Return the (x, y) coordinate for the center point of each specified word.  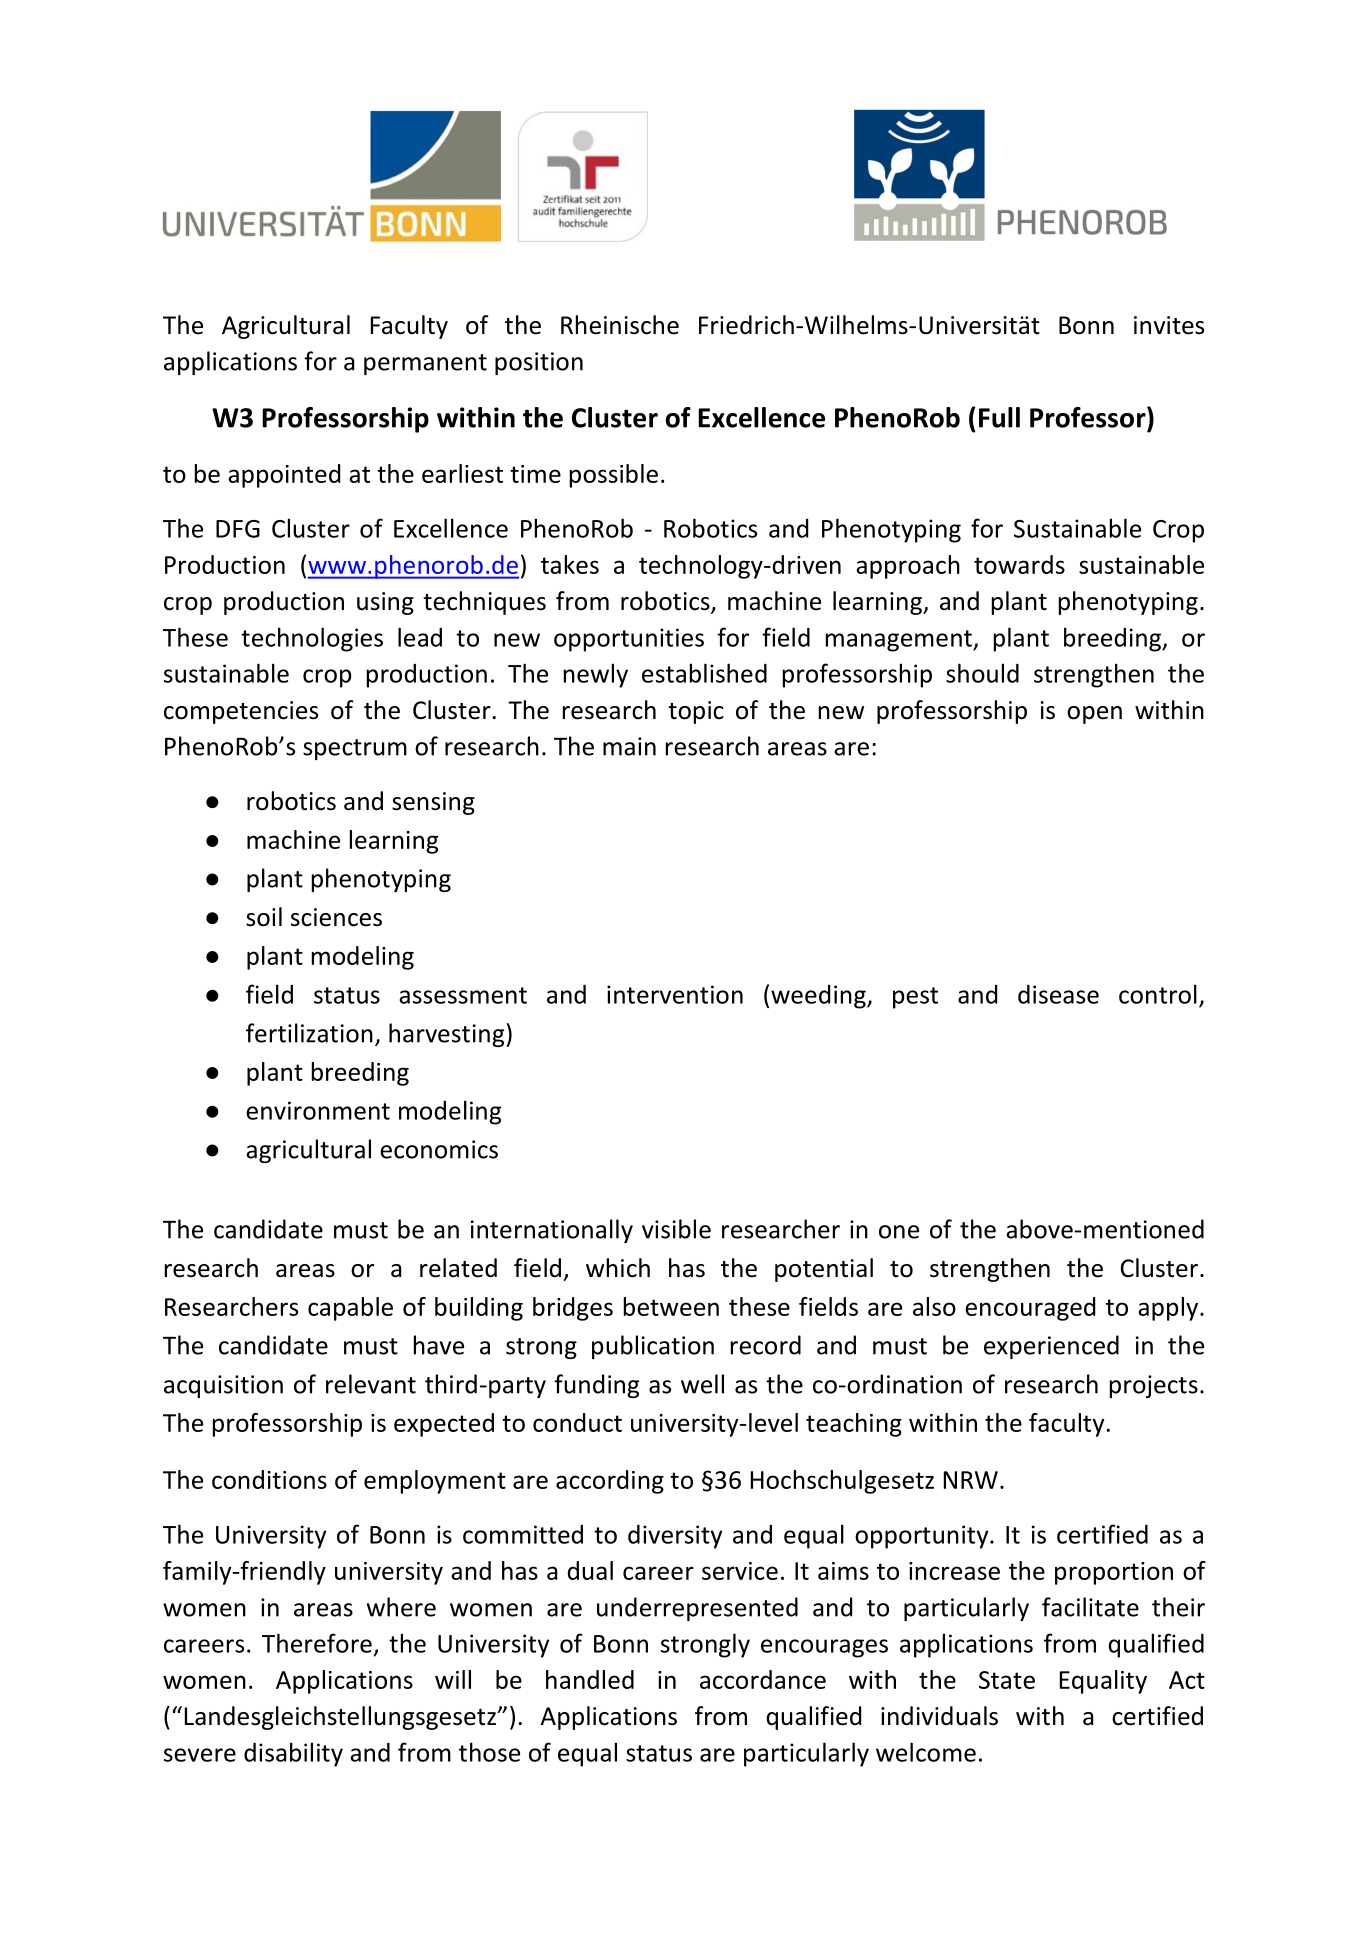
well (702, 1384)
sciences (336, 917)
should (982, 673)
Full (999, 417)
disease (1058, 994)
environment (318, 1110)
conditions (269, 1479)
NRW (971, 1480)
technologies (312, 639)
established (704, 673)
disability (293, 1754)
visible (676, 1229)
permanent (425, 364)
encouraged (1030, 1309)
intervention (675, 994)
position (539, 363)
